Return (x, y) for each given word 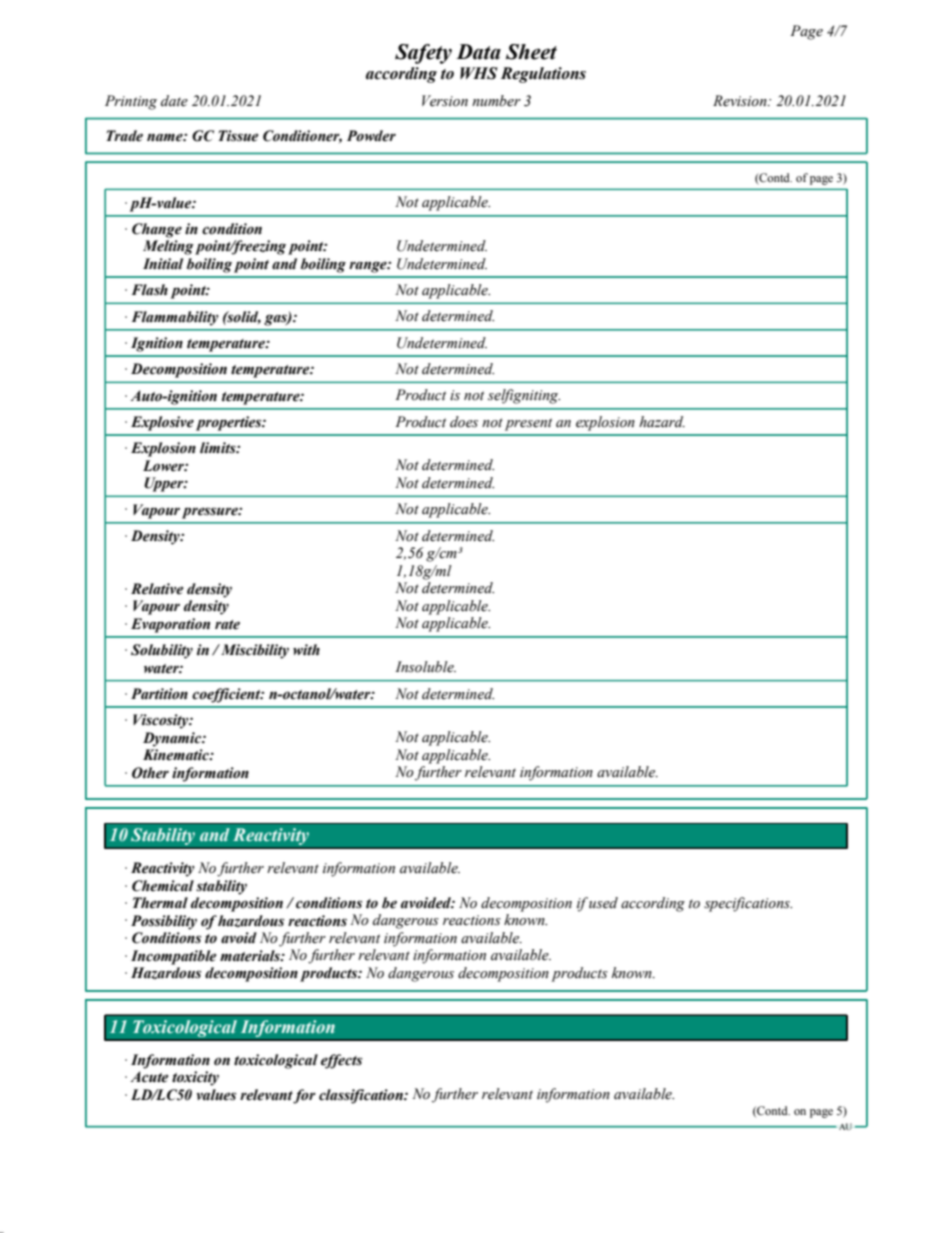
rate (227, 625)
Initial (163, 264)
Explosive (162, 423)
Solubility (162, 651)
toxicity (195, 1078)
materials (251, 956)
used (603, 903)
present (528, 424)
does (464, 422)
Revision (741, 101)
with (306, 650)
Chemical (163, 886)
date (174, 101)
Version (445, 101)
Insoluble (425, 667)
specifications (748, 904)
